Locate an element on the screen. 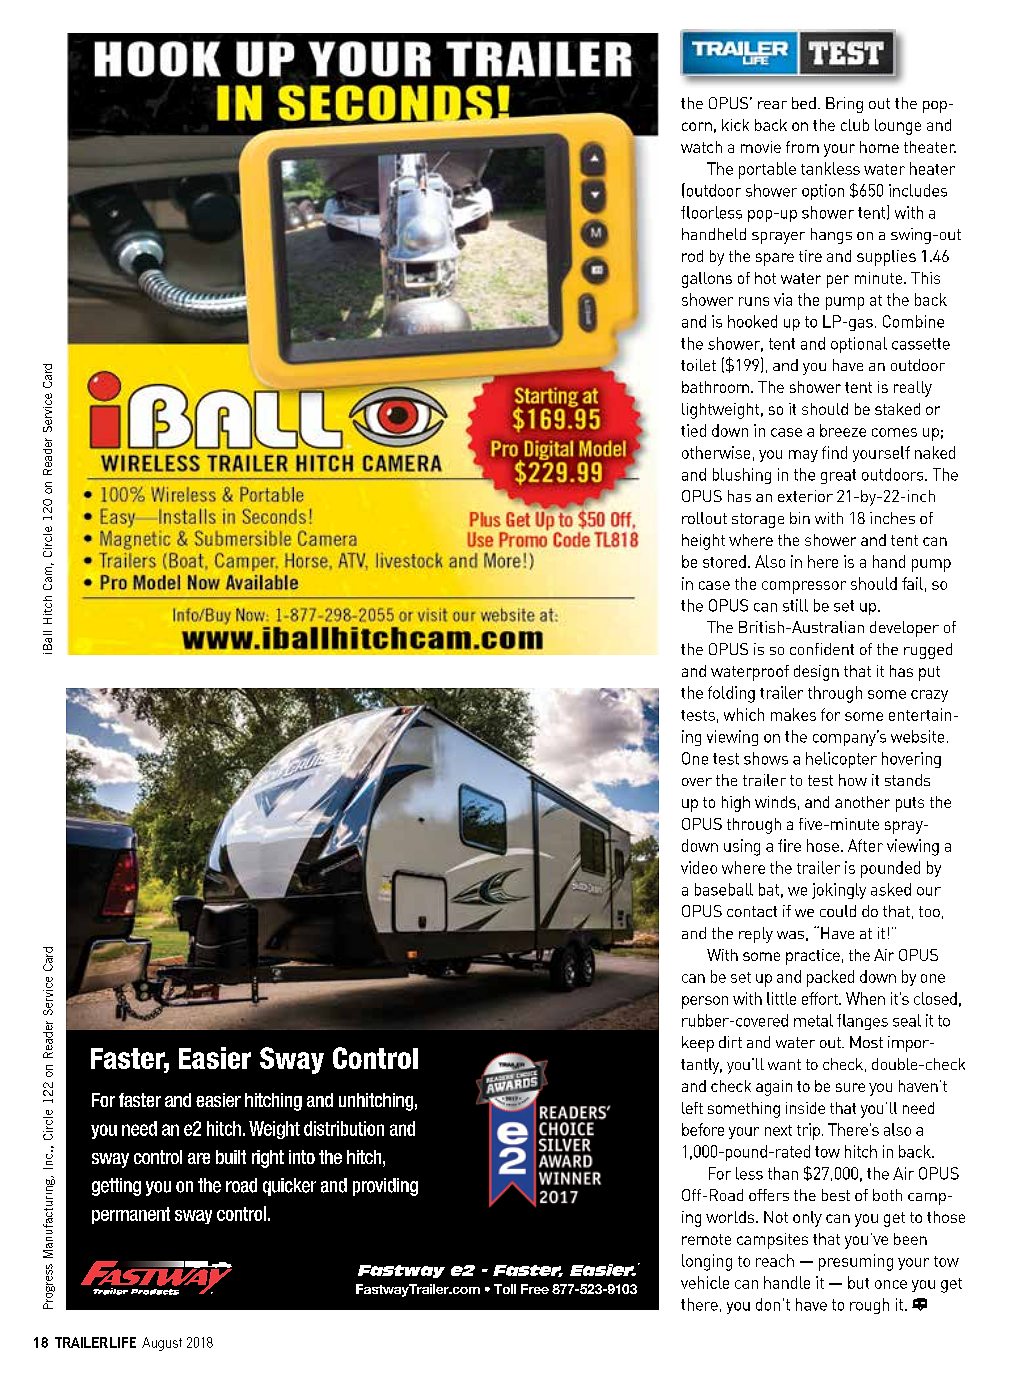 The height and width of the screenshot is (1376, 1032). still is located at coordinates (795, 605).
